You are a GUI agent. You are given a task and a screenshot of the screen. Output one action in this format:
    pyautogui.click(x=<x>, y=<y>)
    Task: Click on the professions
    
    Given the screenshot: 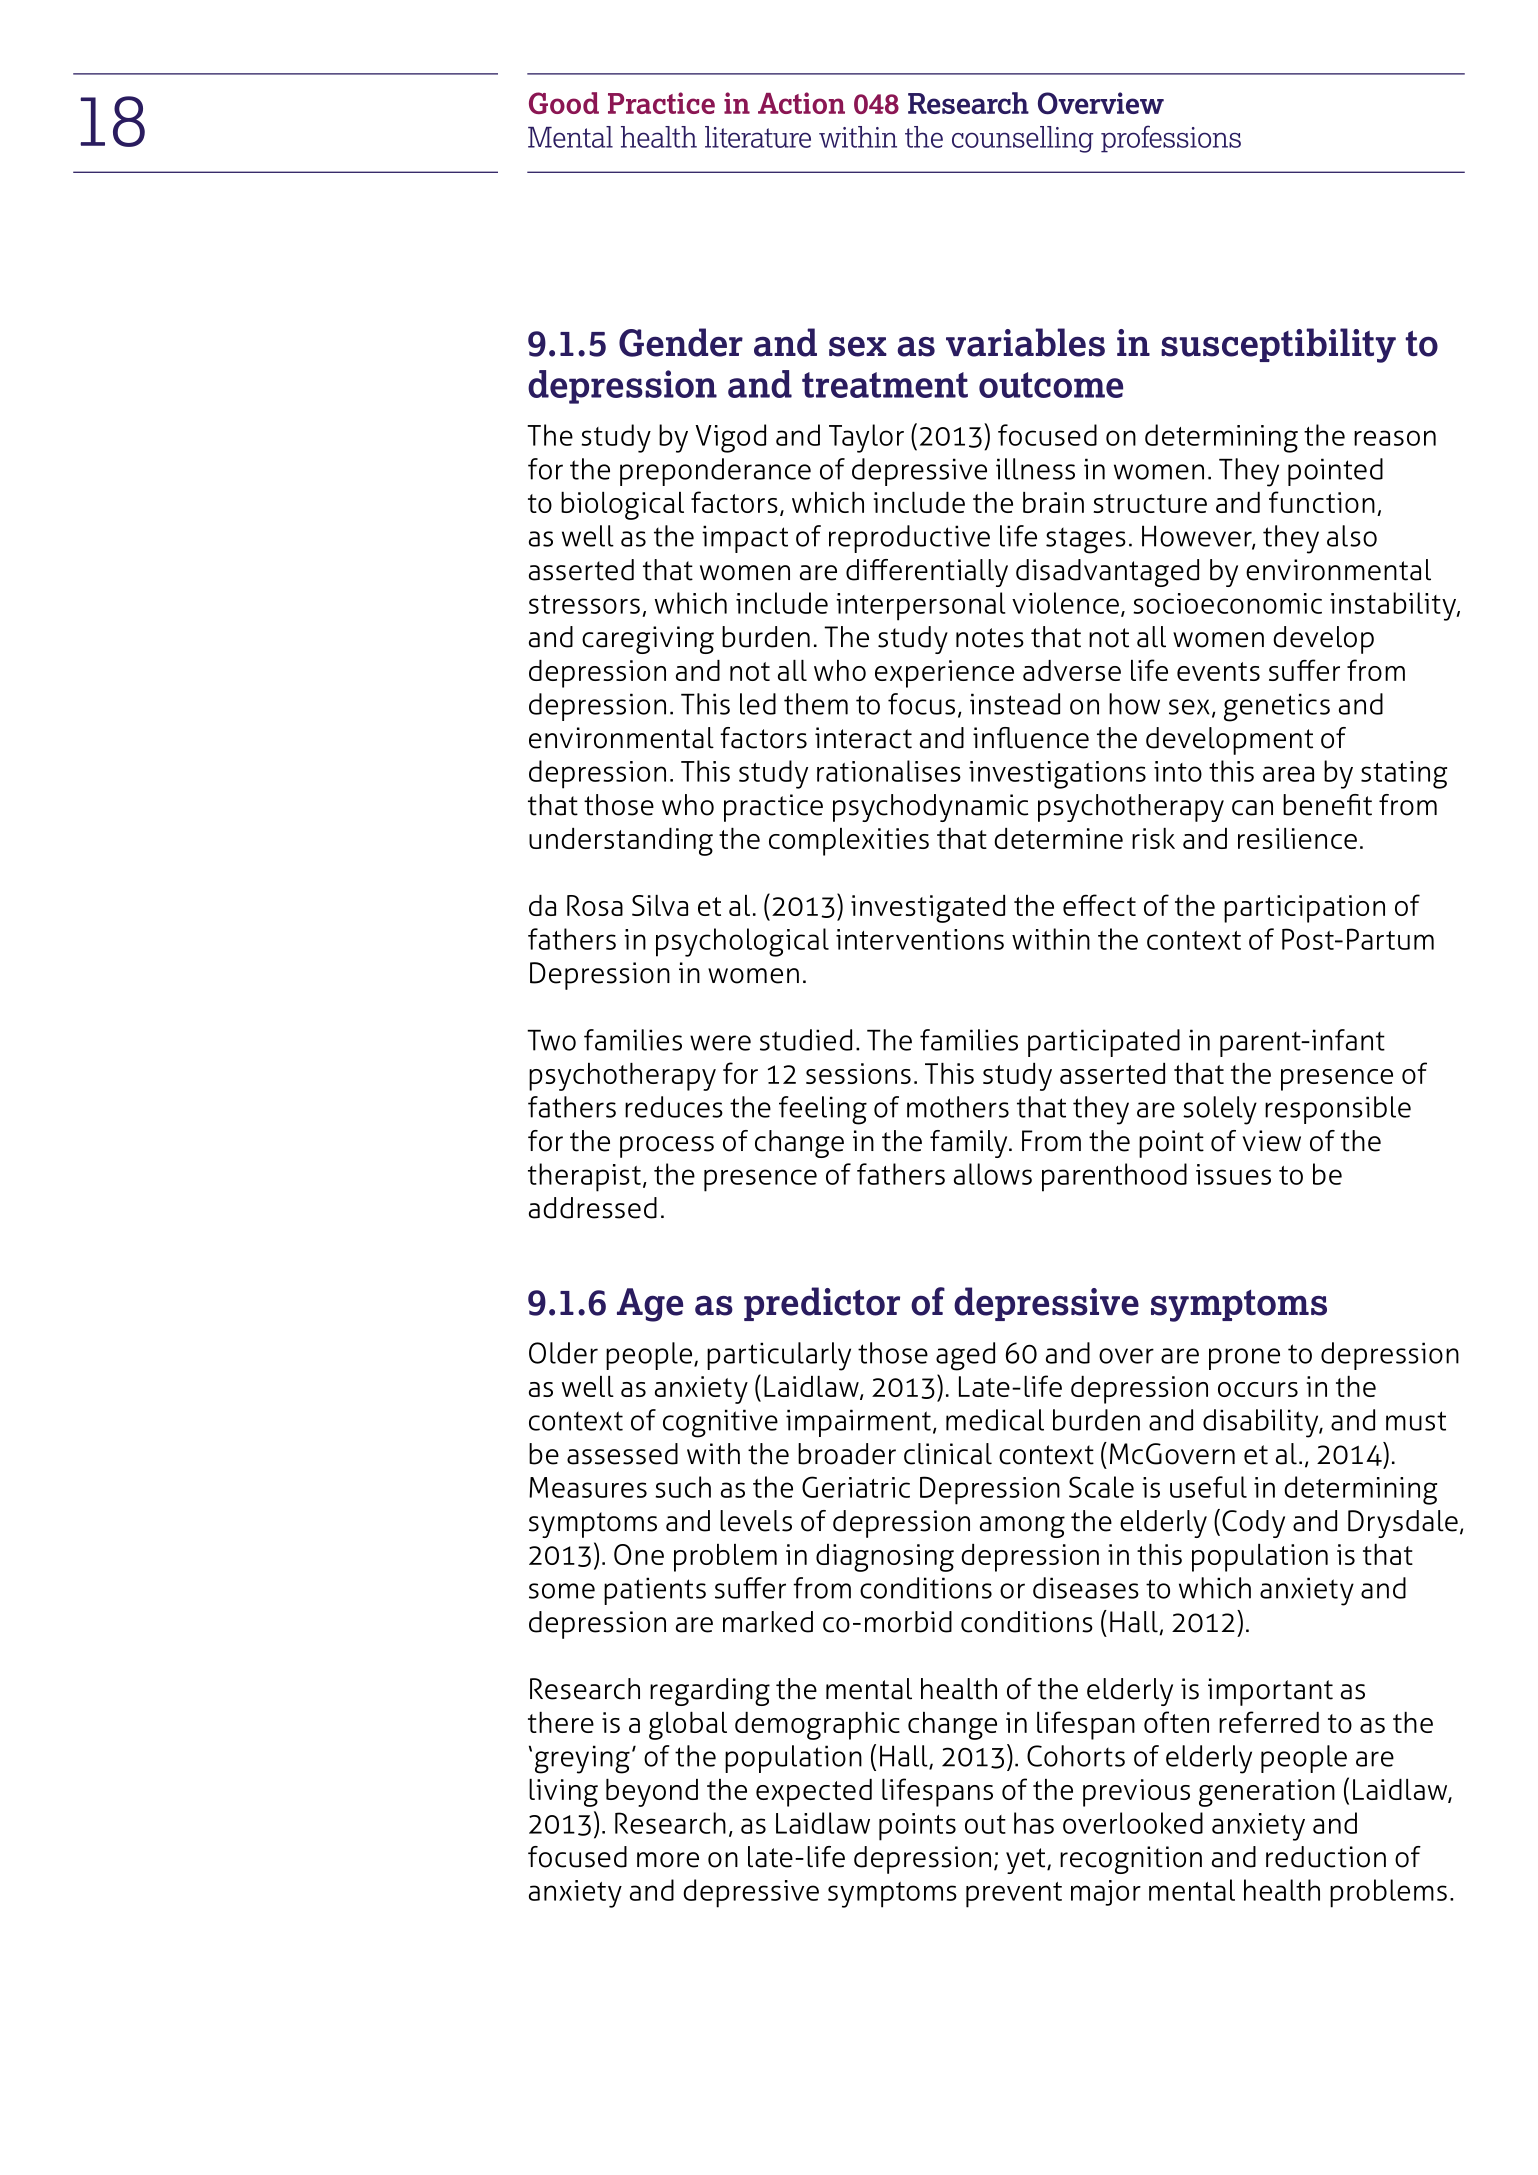 What is the action you would take?
    pyautogui.click(x=1171, y=139)
